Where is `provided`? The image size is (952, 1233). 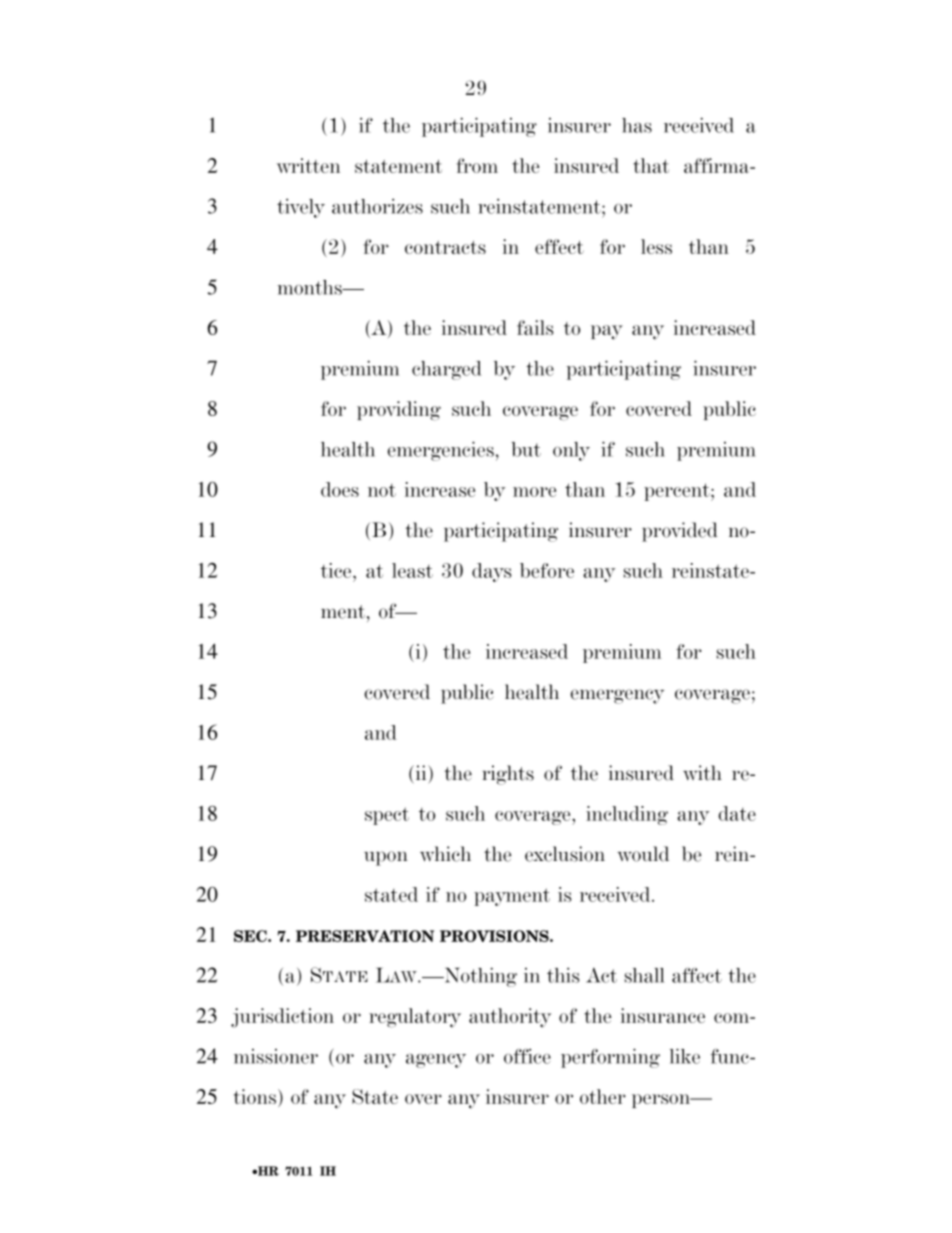
provided is located at coordinates (680, 532).
